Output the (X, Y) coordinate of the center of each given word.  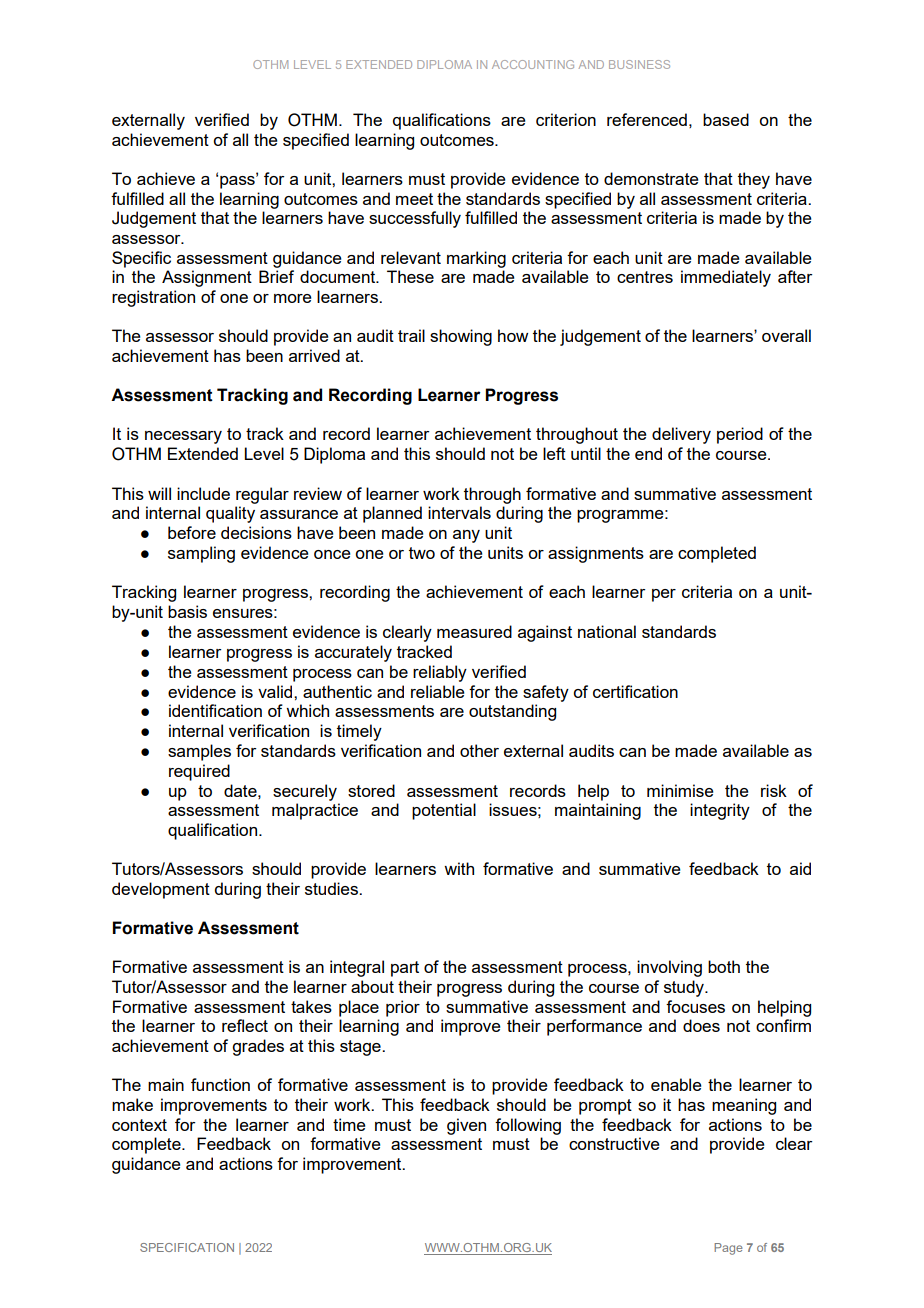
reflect (245, 1025)
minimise (680, 790)
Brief (276, 276)
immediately (726, 278)
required (199, 772)
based (726, 119)
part (405, 969)
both (724, 966)
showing (461, 337)
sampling (201, 554)
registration (153, 298)
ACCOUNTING (533, 64)
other (479, 750)
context (139, 1125)
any (466, 536)
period (740, 435)
